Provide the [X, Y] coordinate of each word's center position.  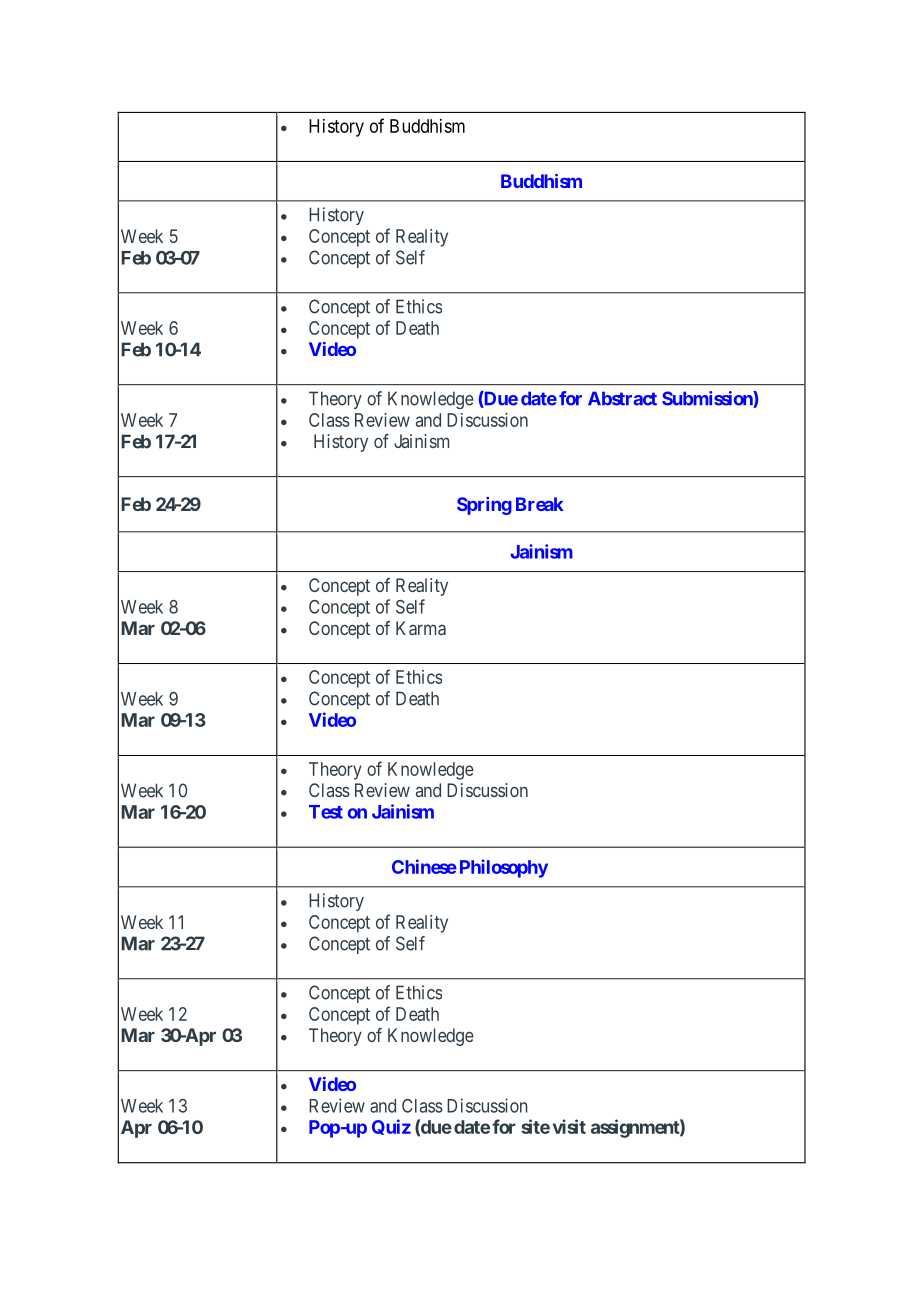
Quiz [391, 1127]
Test [326, 812]
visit [569, 1126]
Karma [421, 628]
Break [540, 504]
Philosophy [504, 868]
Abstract [622, 398]
